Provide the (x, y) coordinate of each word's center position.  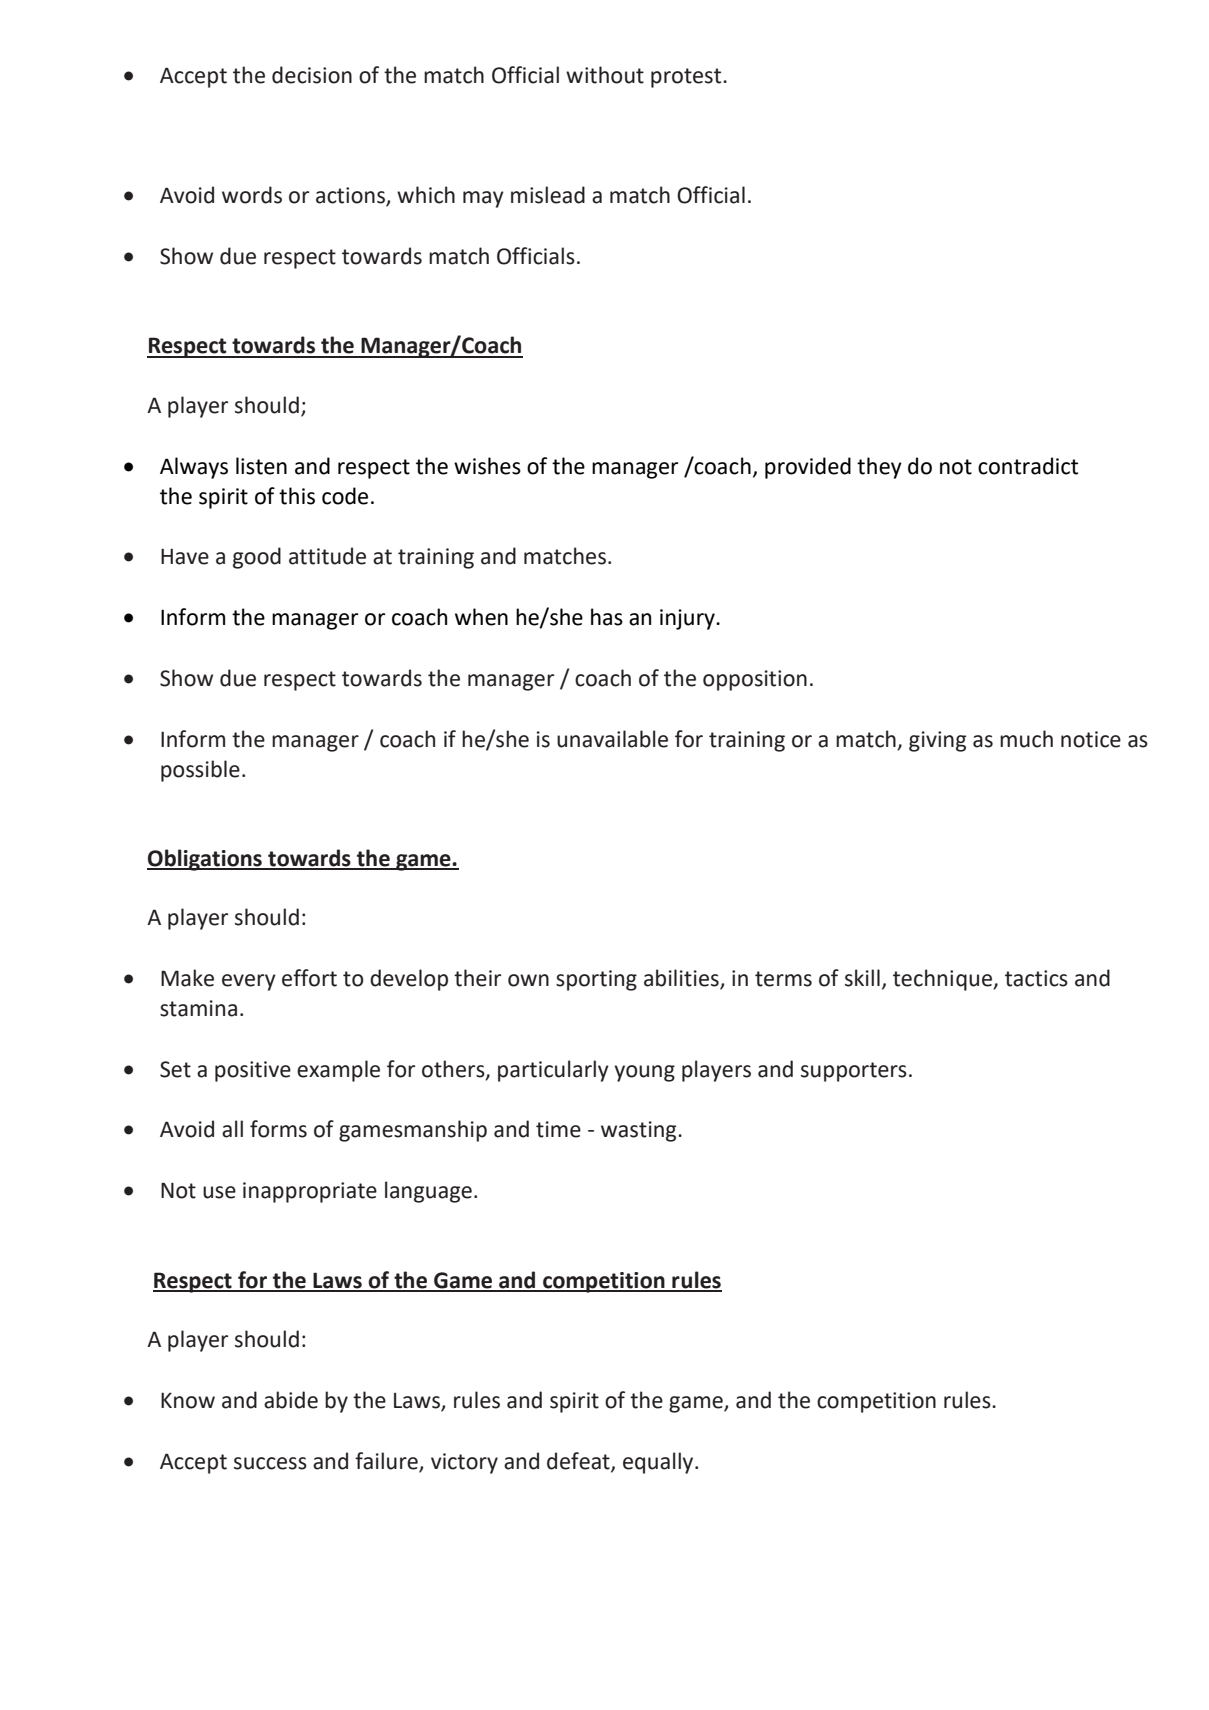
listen (261, 466)
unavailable (612, 739)
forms (278, 1129)
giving (937, 741)
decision (312, 75)
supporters (854, 1072)
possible (200, 771)
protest (687, 78)
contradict (1028, 466)
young (644, 1073)
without (605, 75)
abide (291, 1400)
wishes (487, 466)
